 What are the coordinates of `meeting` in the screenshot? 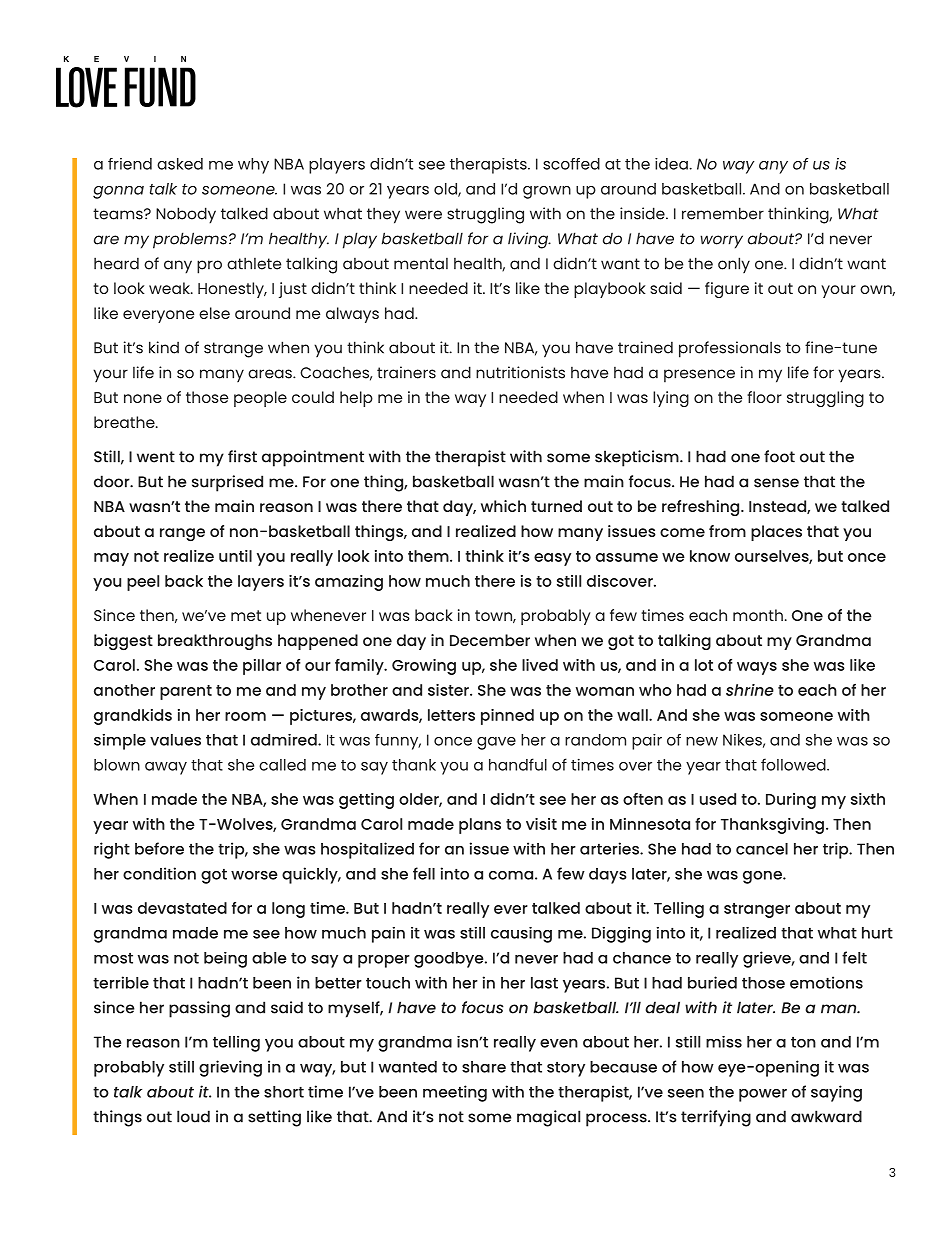 It's located at (455, 1093).
